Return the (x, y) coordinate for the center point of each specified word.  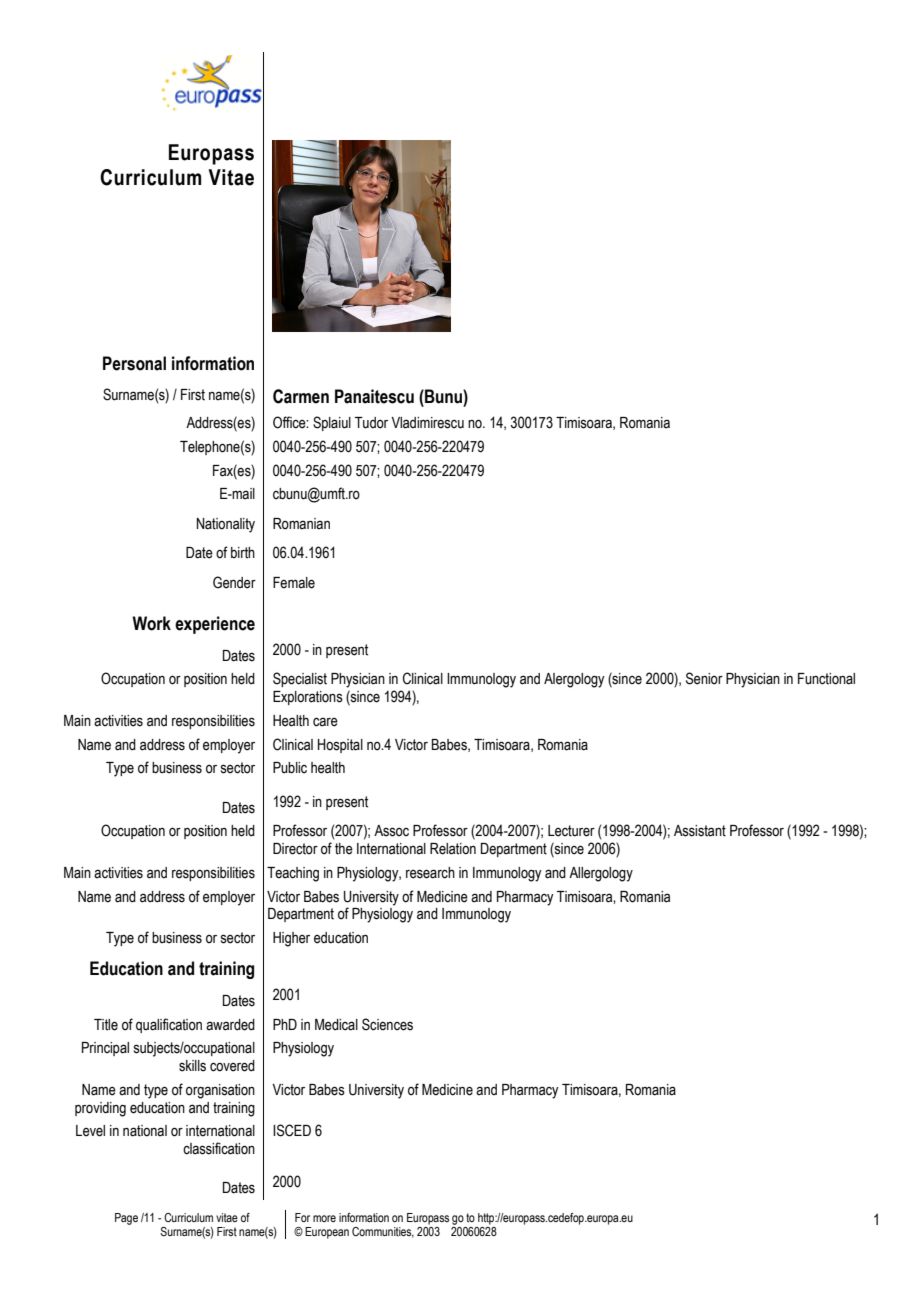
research (430, 873)
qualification (169, 1025)
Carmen (301, 396)
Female (294, 583)
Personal (134, 363)
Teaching (293, 874)
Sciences (387, 1024)
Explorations (308, 698)
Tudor (371, 423)
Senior (704, 678)
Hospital (340, 746)
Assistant (700, 831)
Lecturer (571, 831)
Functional (826, 679)
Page (126, 1219)
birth (243, 553)
